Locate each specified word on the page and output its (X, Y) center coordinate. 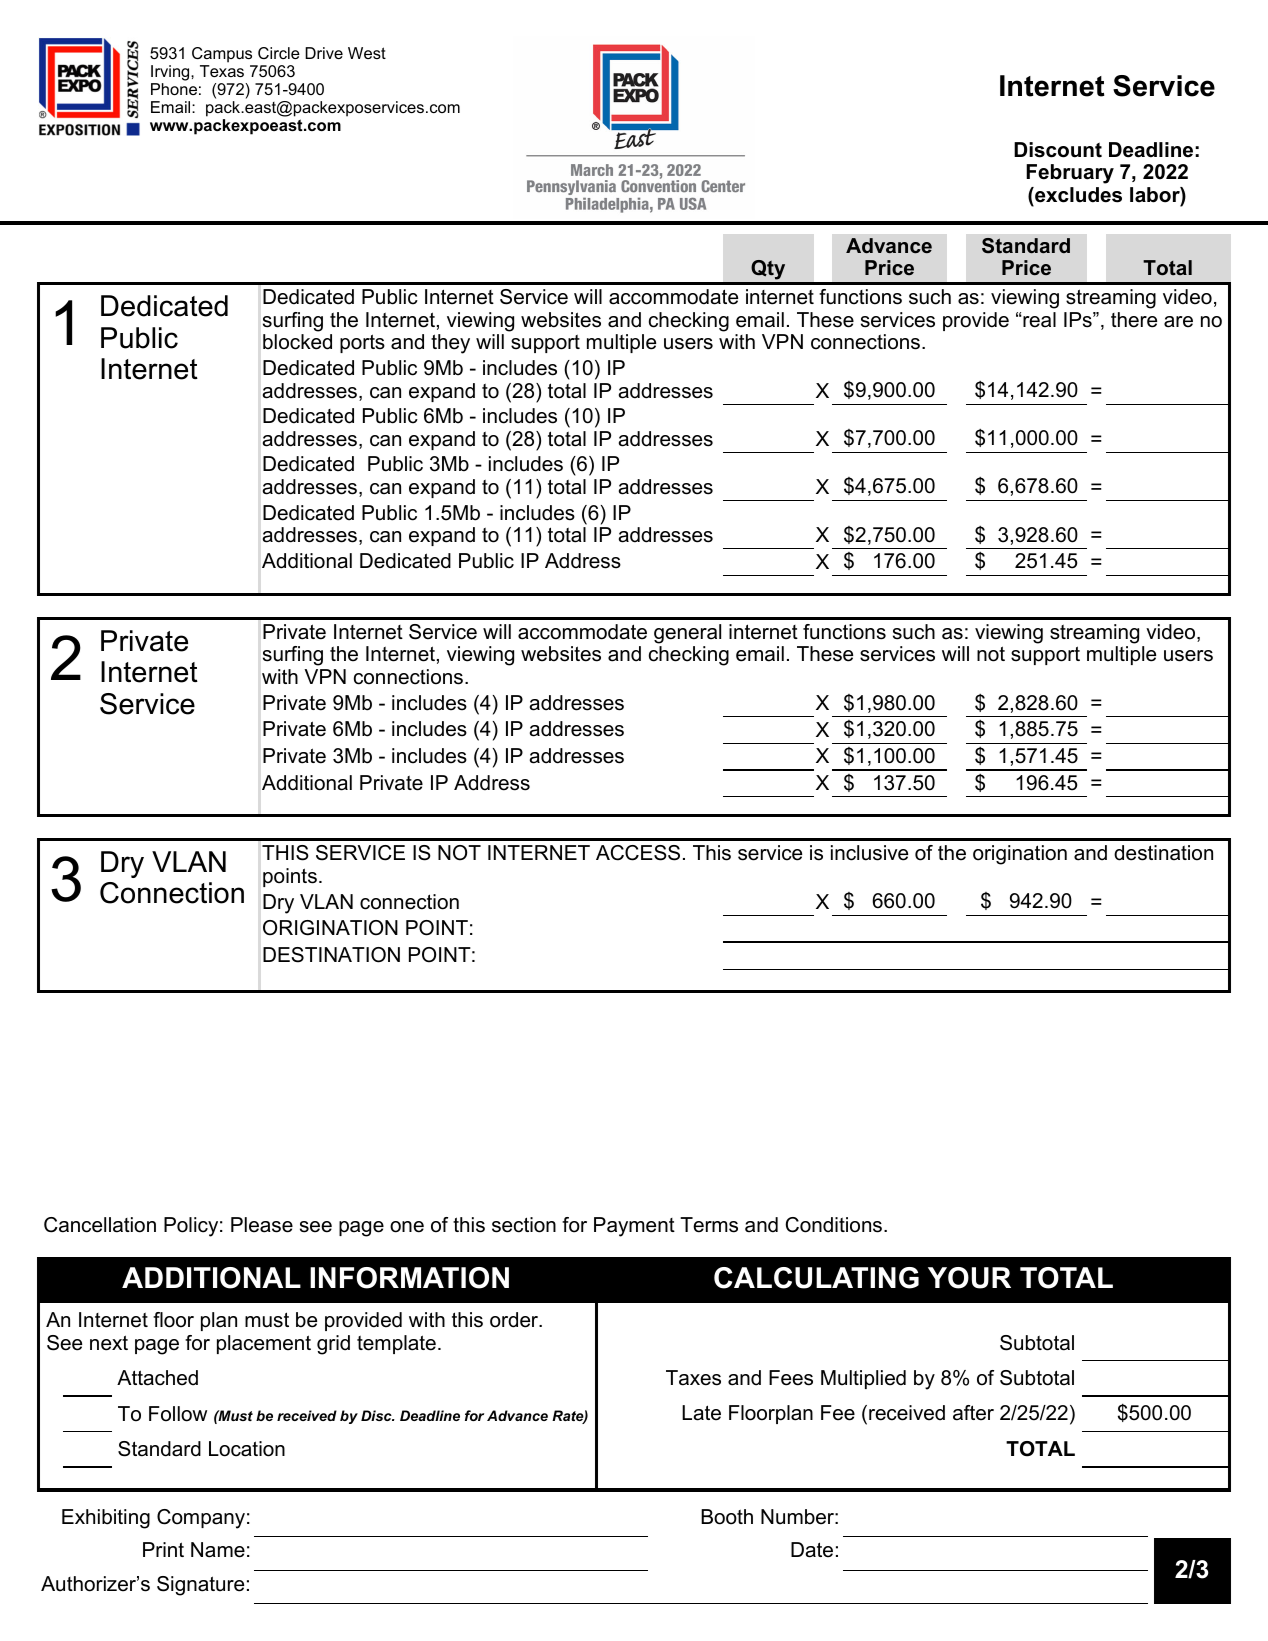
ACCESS (638, 853)
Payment (634, 1227)
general (687, 634)
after (973, 1413)
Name (218, 1550)
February (1070, 174)
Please (262, 1225)
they (450, 344)
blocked (297, 342)
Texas (222, 71)
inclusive (869, 853)
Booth (727, 1517)
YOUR (969, 1278)
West (367, 53)
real (1038, 320)
